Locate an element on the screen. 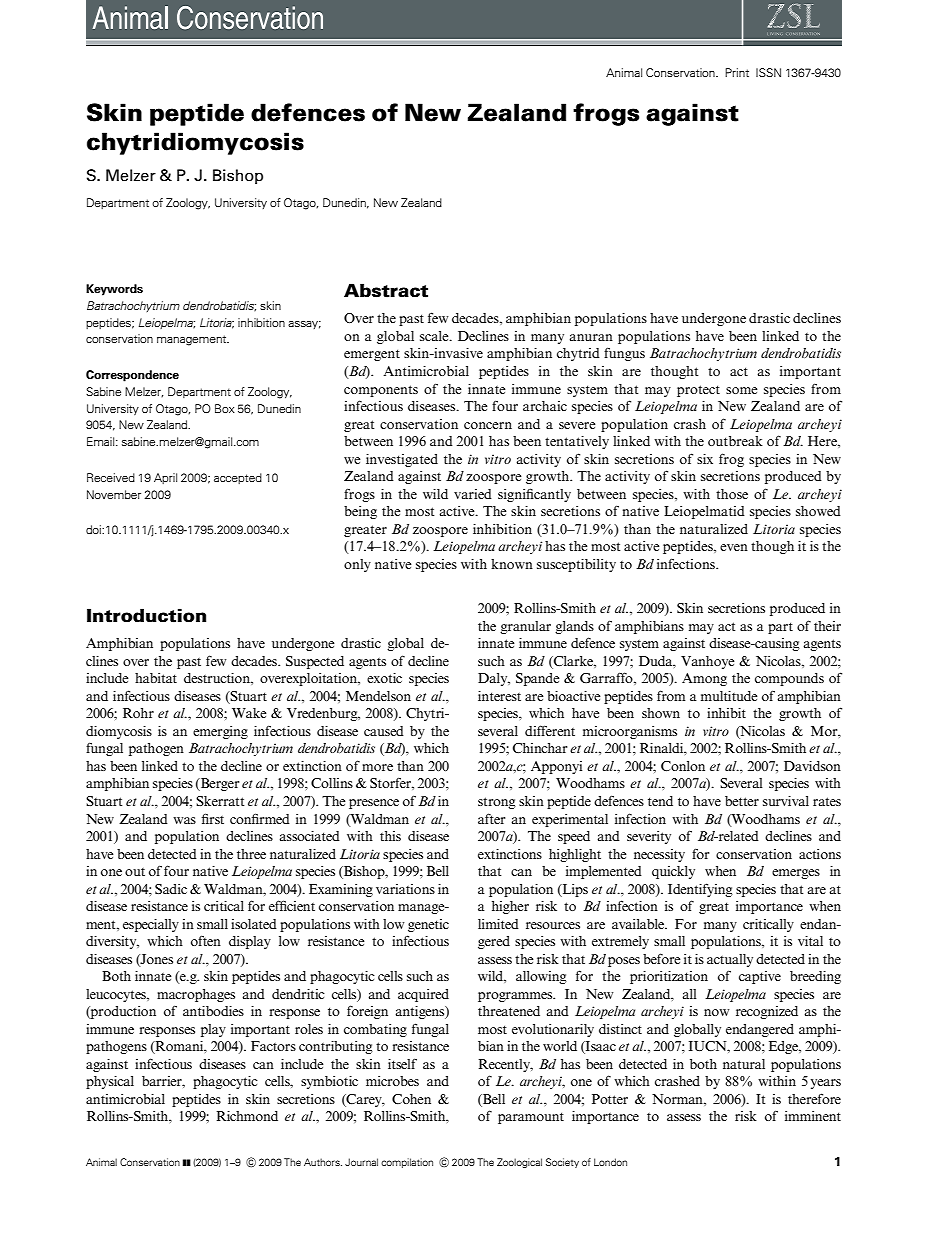 The width and height of the screenshot is (952, 1251). Abstract is located at coordinates (386, 290).
